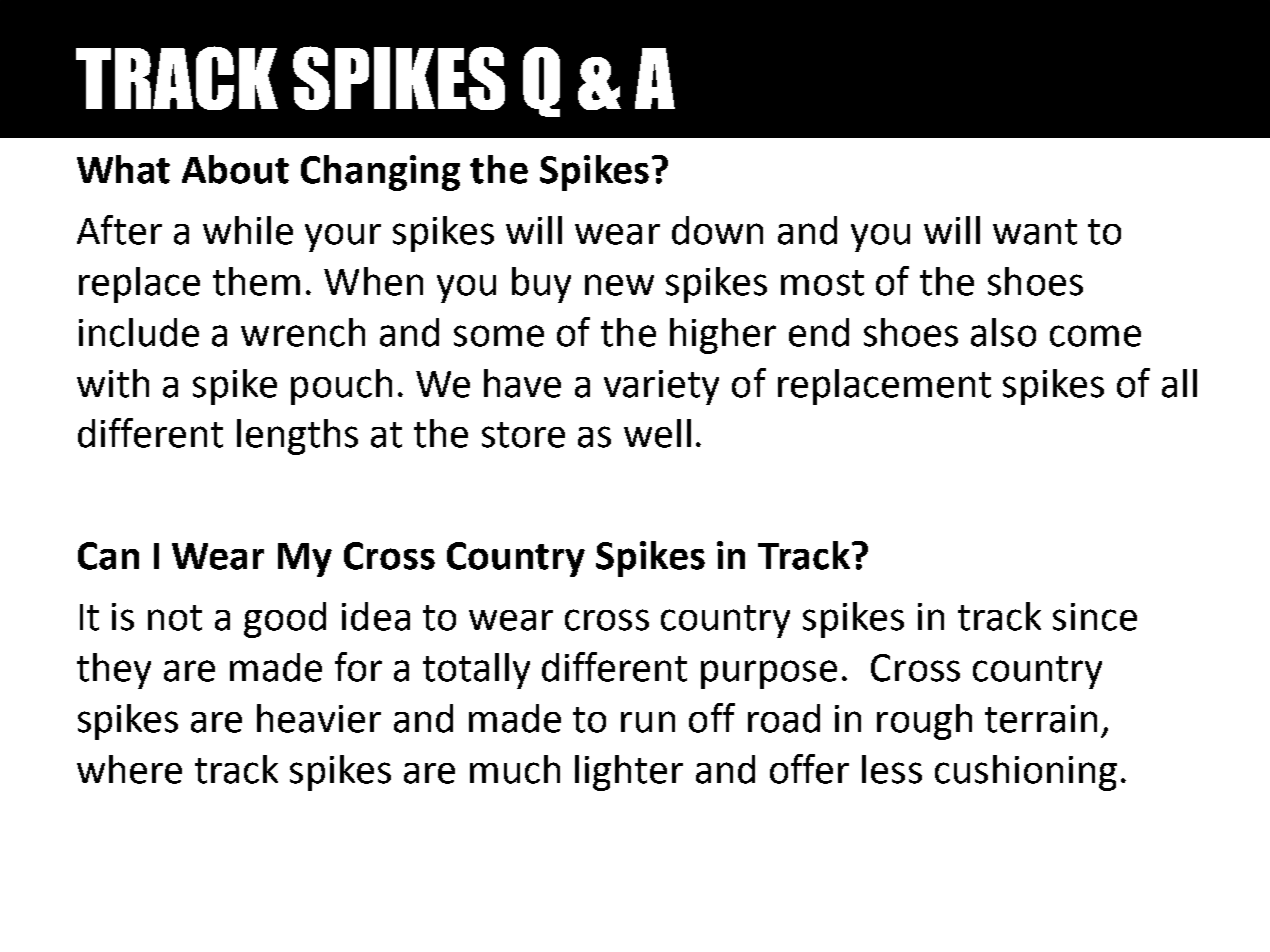 This screenshot has height=952, width=1270. Describe the element at coordinates (129, 769) in the screenshot. I see `where` at that location.
